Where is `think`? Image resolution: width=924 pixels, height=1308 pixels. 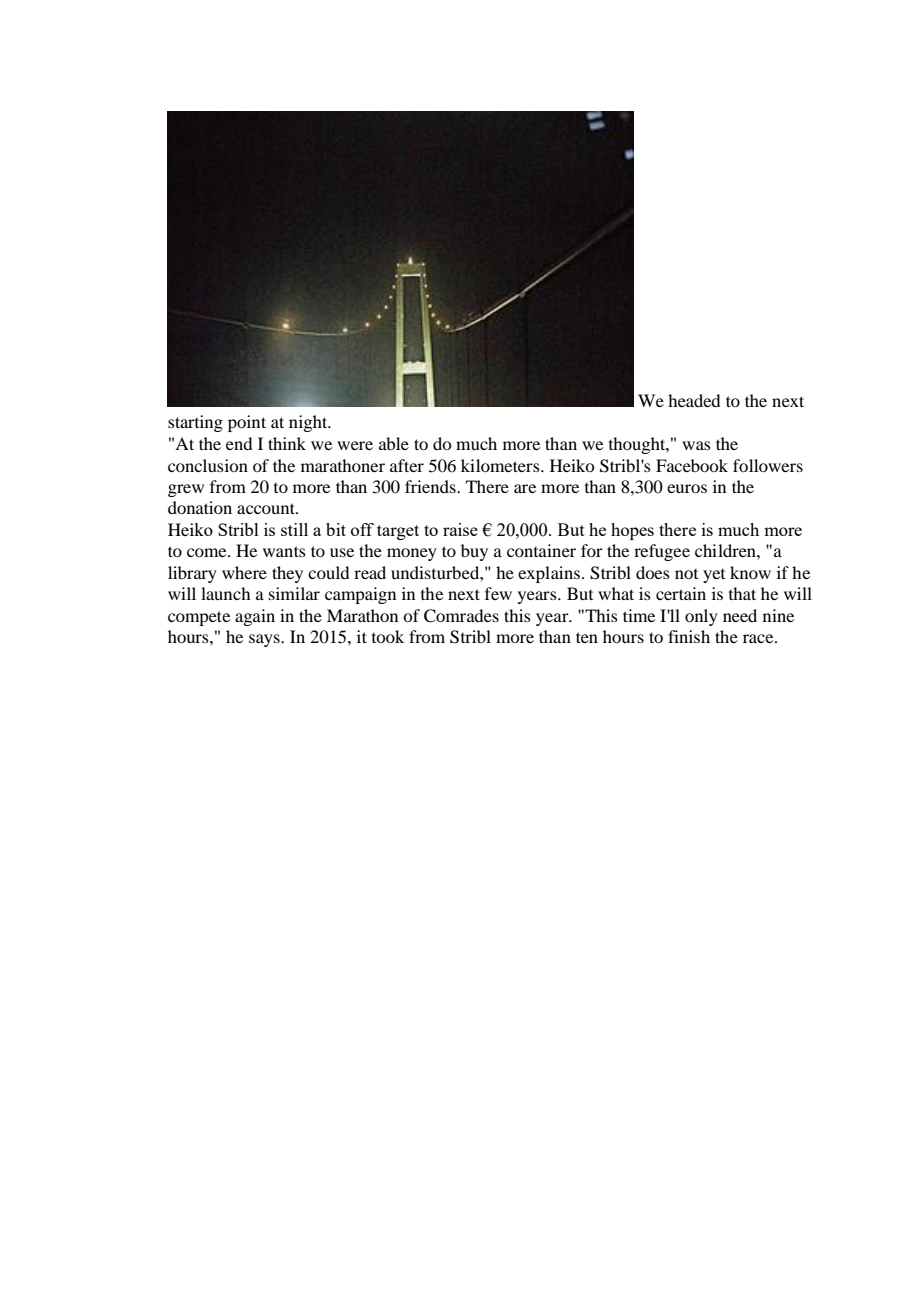 think is located at coordinates (287, 443).
